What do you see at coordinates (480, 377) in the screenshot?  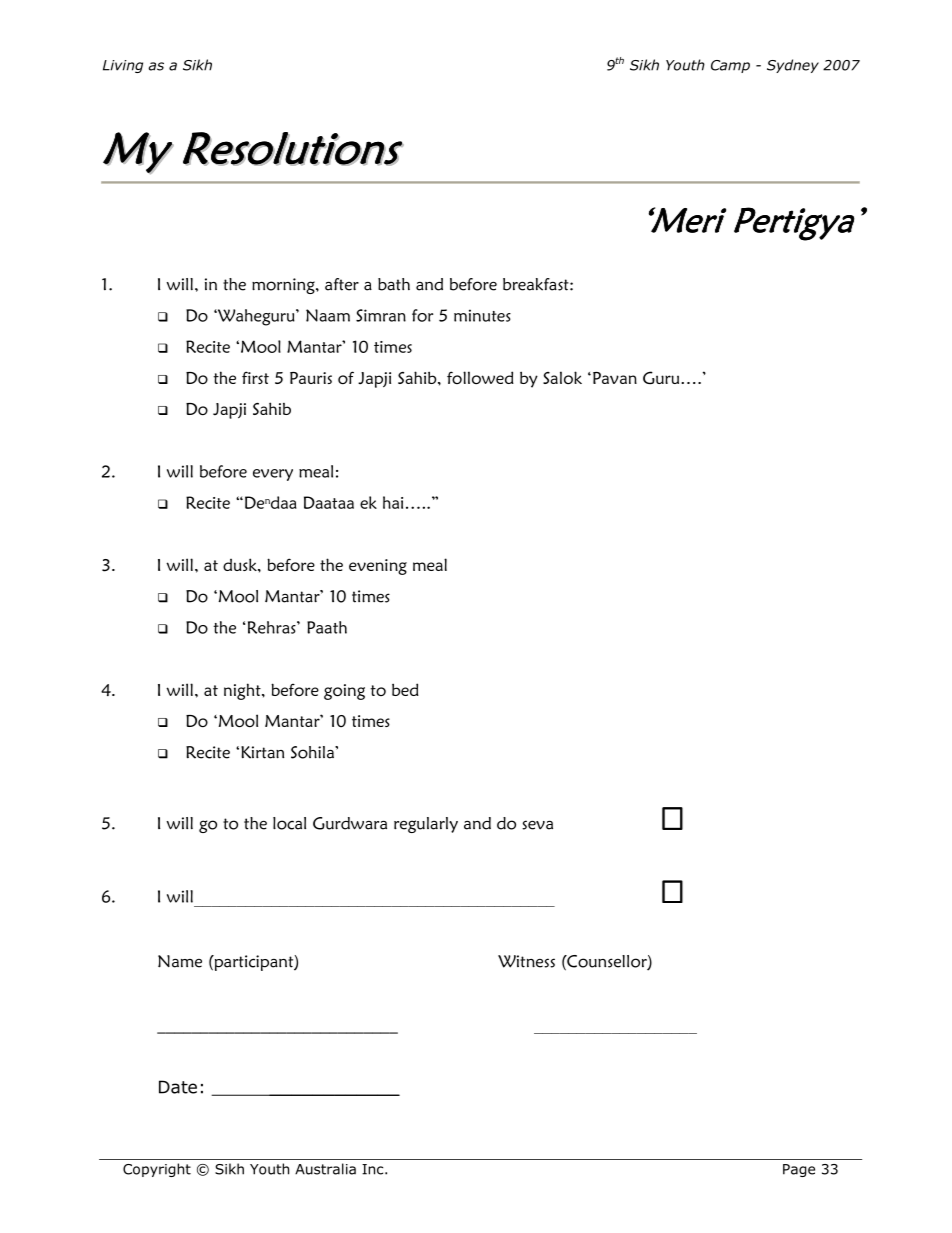 I see `followed` at bounding box center [480, 377].
